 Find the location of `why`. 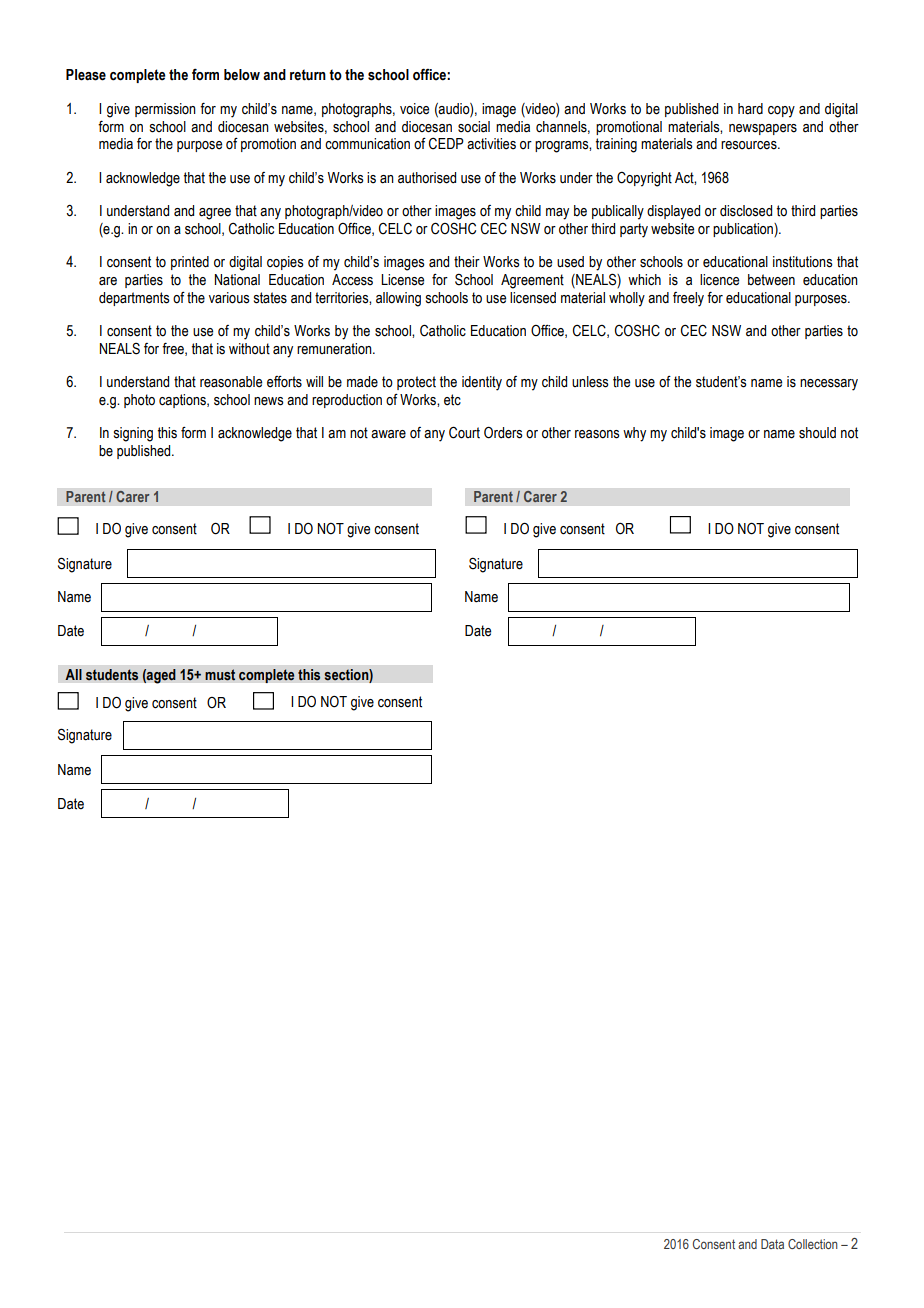

why is located at coordinates (634, 434).
